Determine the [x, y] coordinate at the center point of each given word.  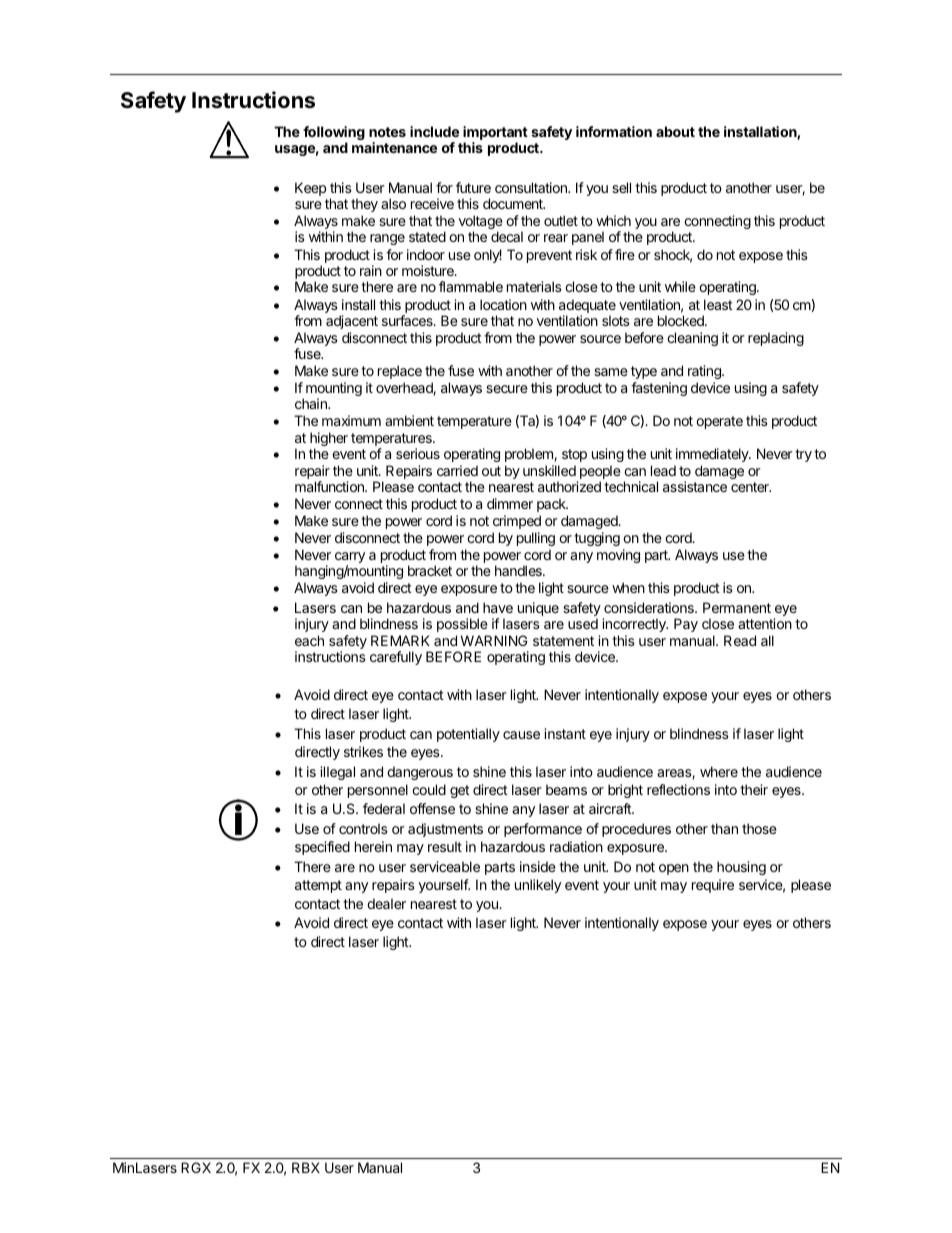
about [675, 131]
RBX [306, 1167]
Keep [310, 189]
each [309, 640]
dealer [386, 903]
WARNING [494, 640]
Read [740, 640]
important [495, 134]
